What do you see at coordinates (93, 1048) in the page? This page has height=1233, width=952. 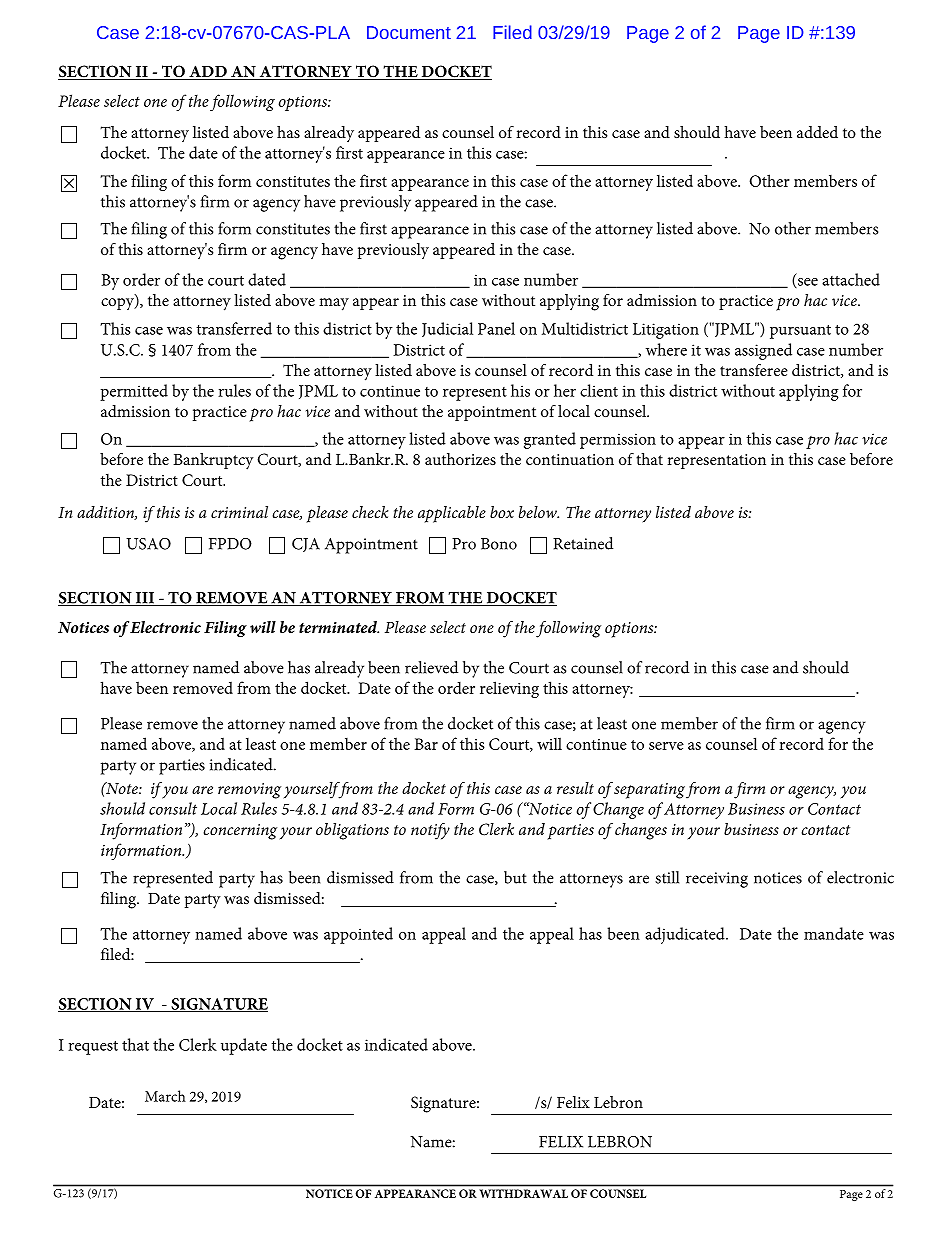 I see `request` at bounding box center [93, 1048].
